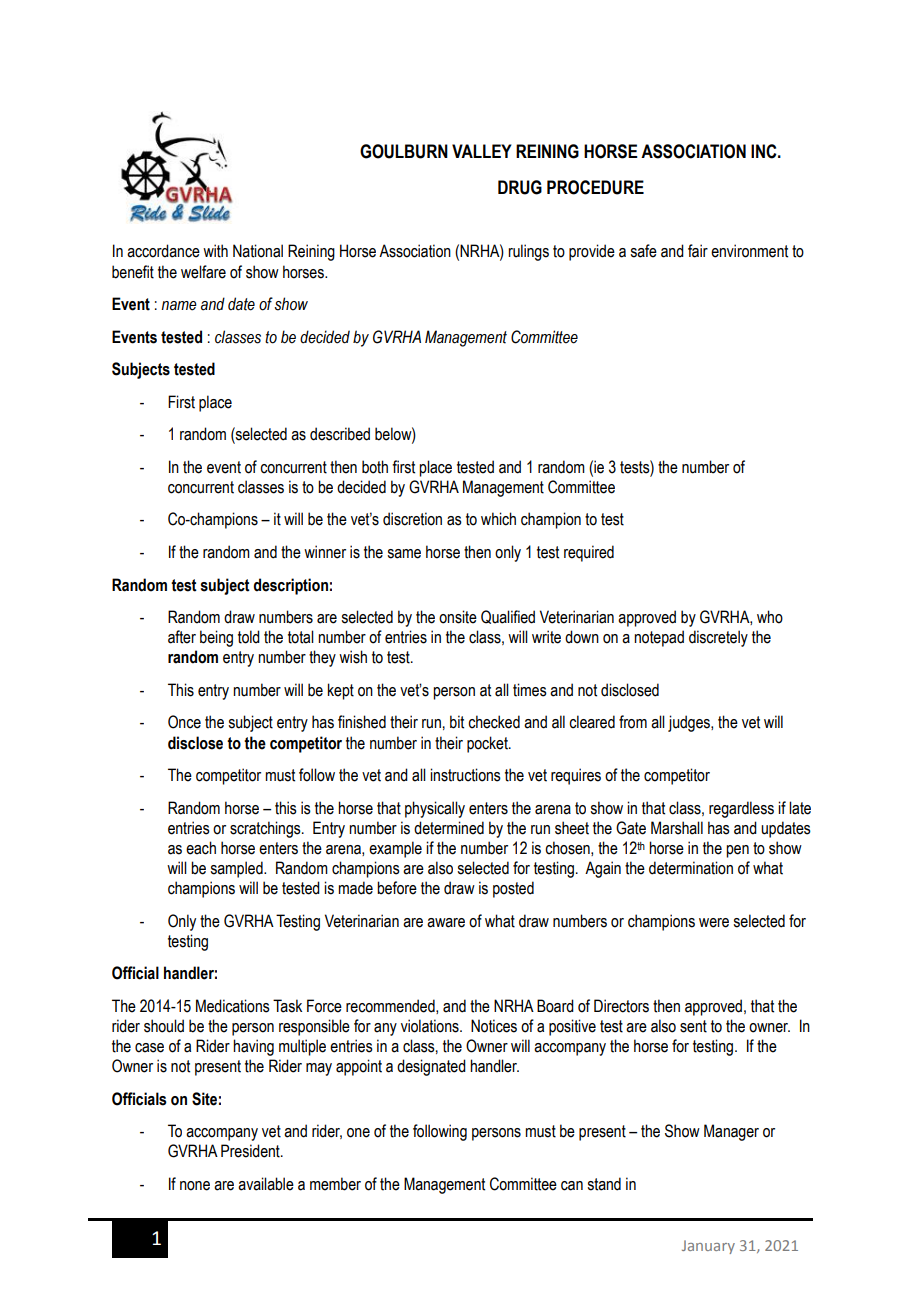 The image size is (924, 1308). What do you see at coordinates (184, 722) in the screenshot?
I see `Once` at bounding box center [184, 722].
